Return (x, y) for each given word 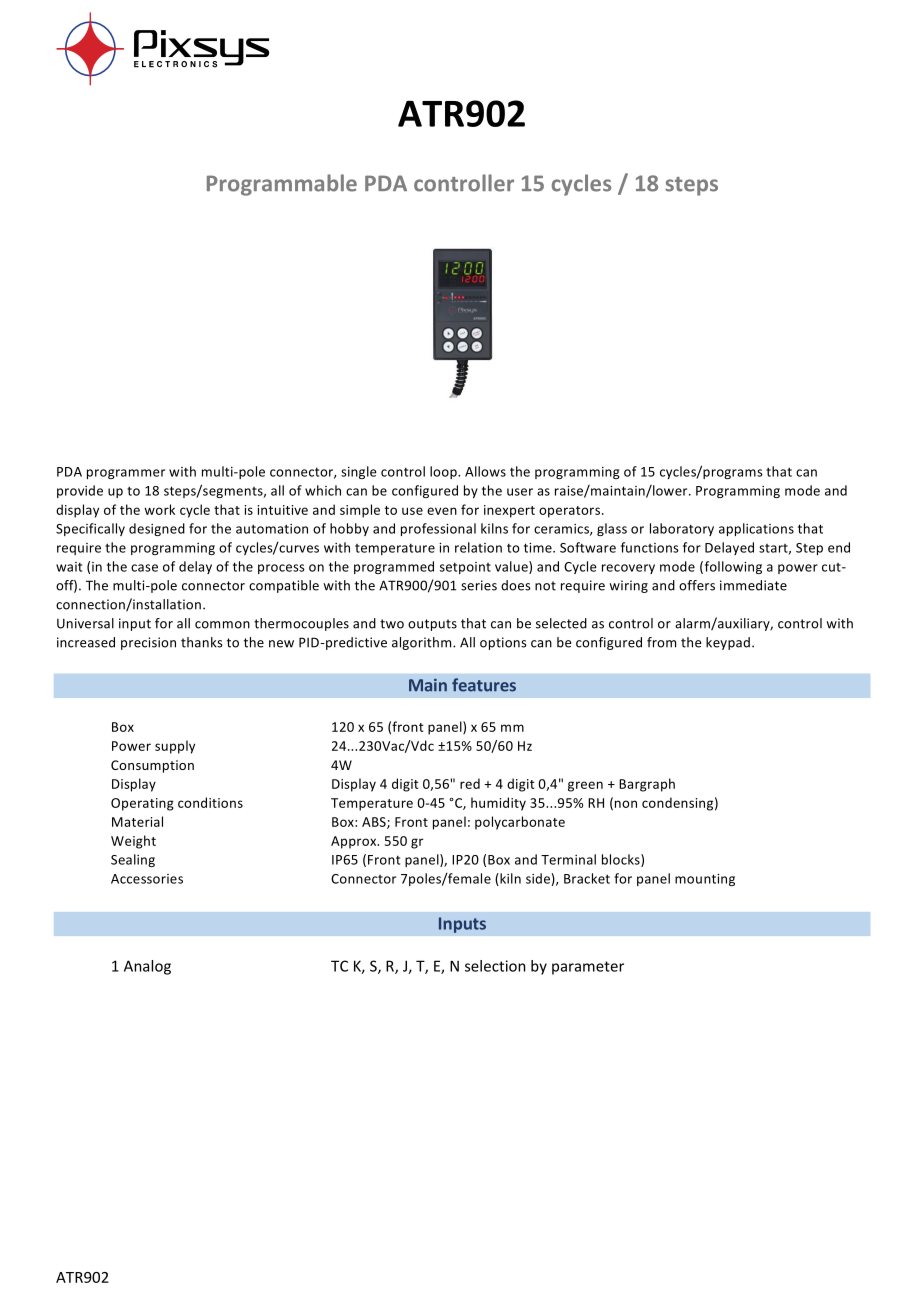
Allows (485, 471)
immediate (753, 585)
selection (495, 966)
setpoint (465, 568)
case (144, 568)
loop (444, 472)
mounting (705, 880)
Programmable (282, 185)
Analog (147, 967)
